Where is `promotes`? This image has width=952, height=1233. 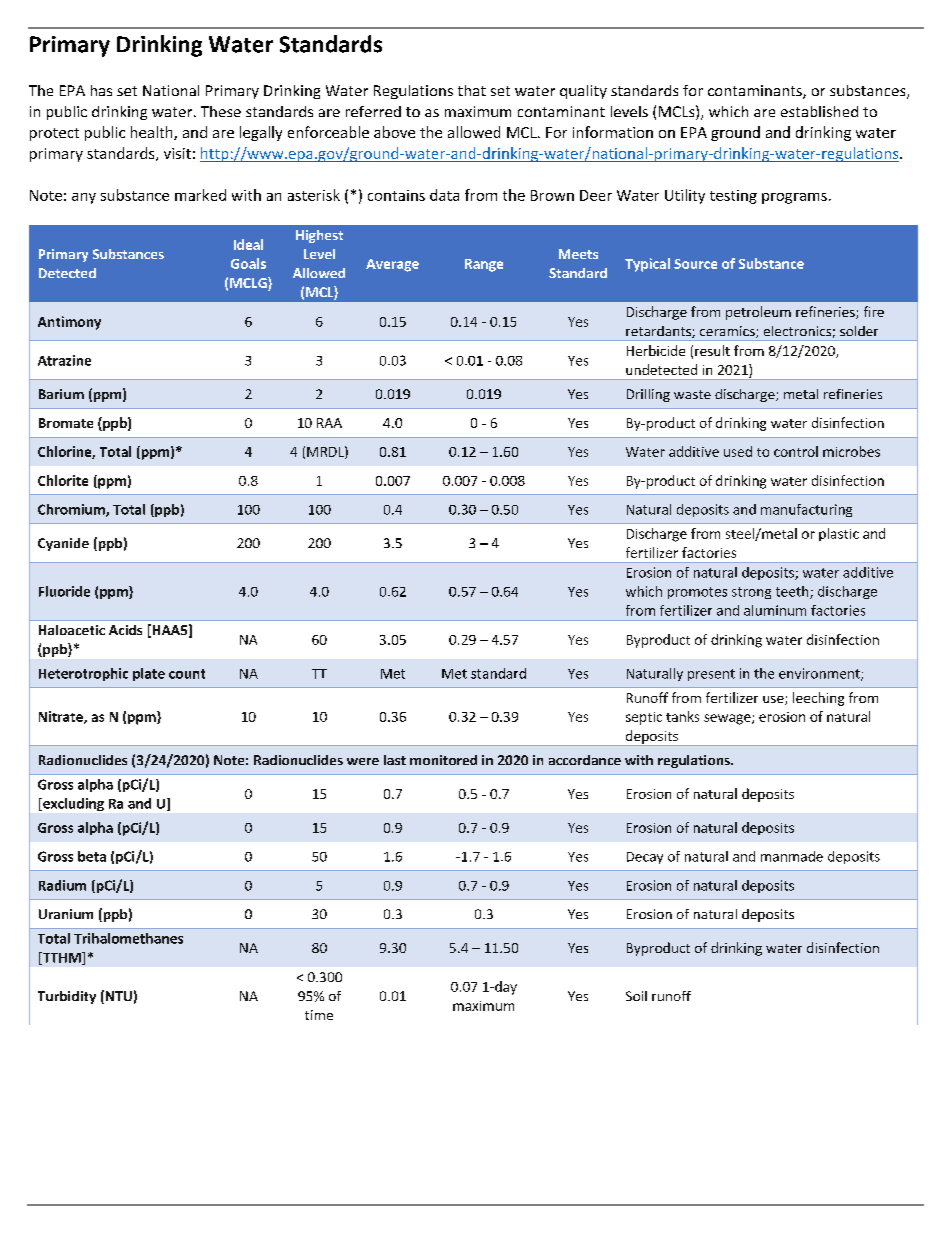 promotes is located at coordinates (697, 593).
